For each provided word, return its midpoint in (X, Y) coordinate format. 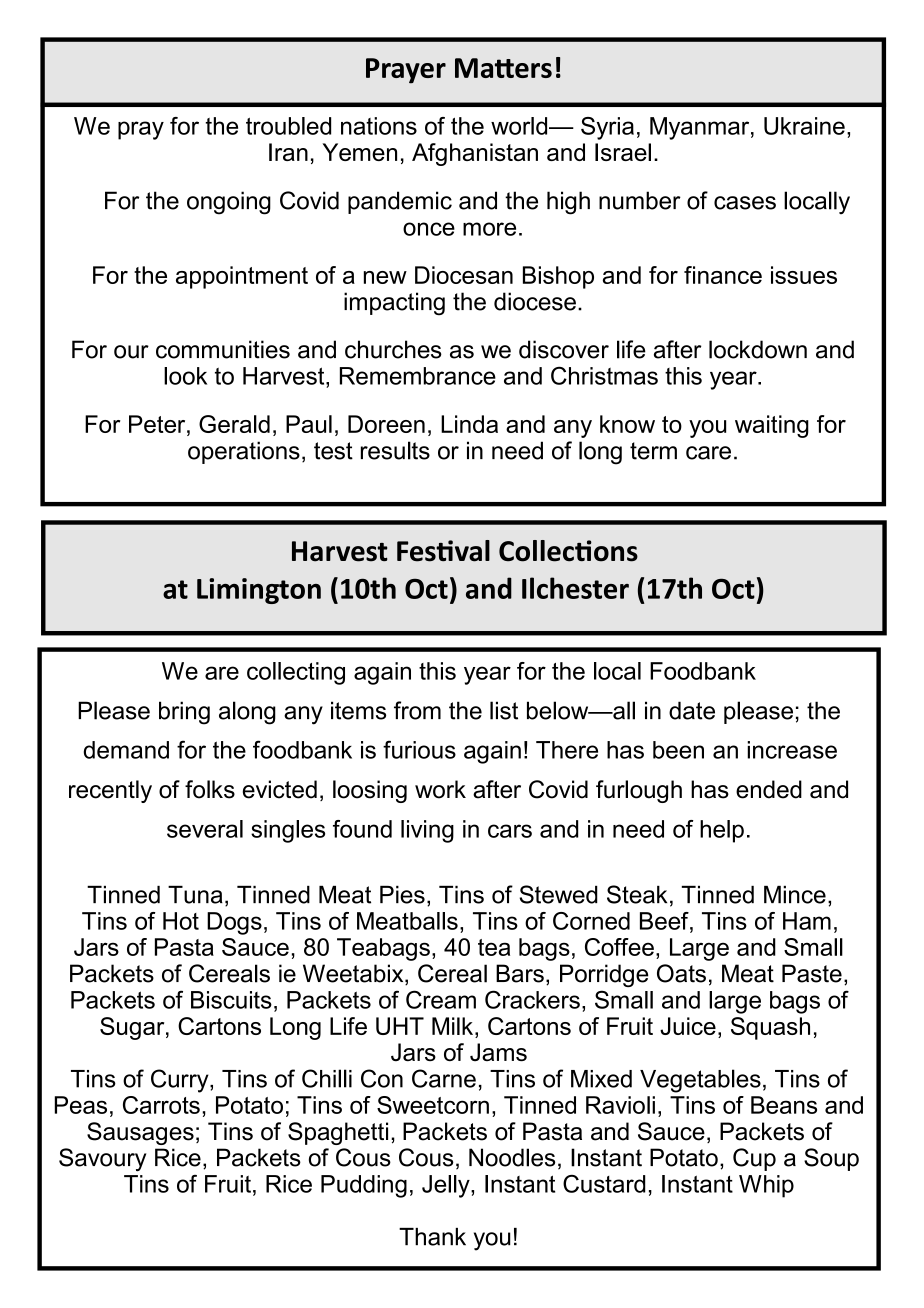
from (417, 710)
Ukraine (804, 126)
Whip (766, 1186)
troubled (288, 126)
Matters (503, 68)
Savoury (102, 1160)
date (692, 710)
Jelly (447, 1186)
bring (184, 713)
